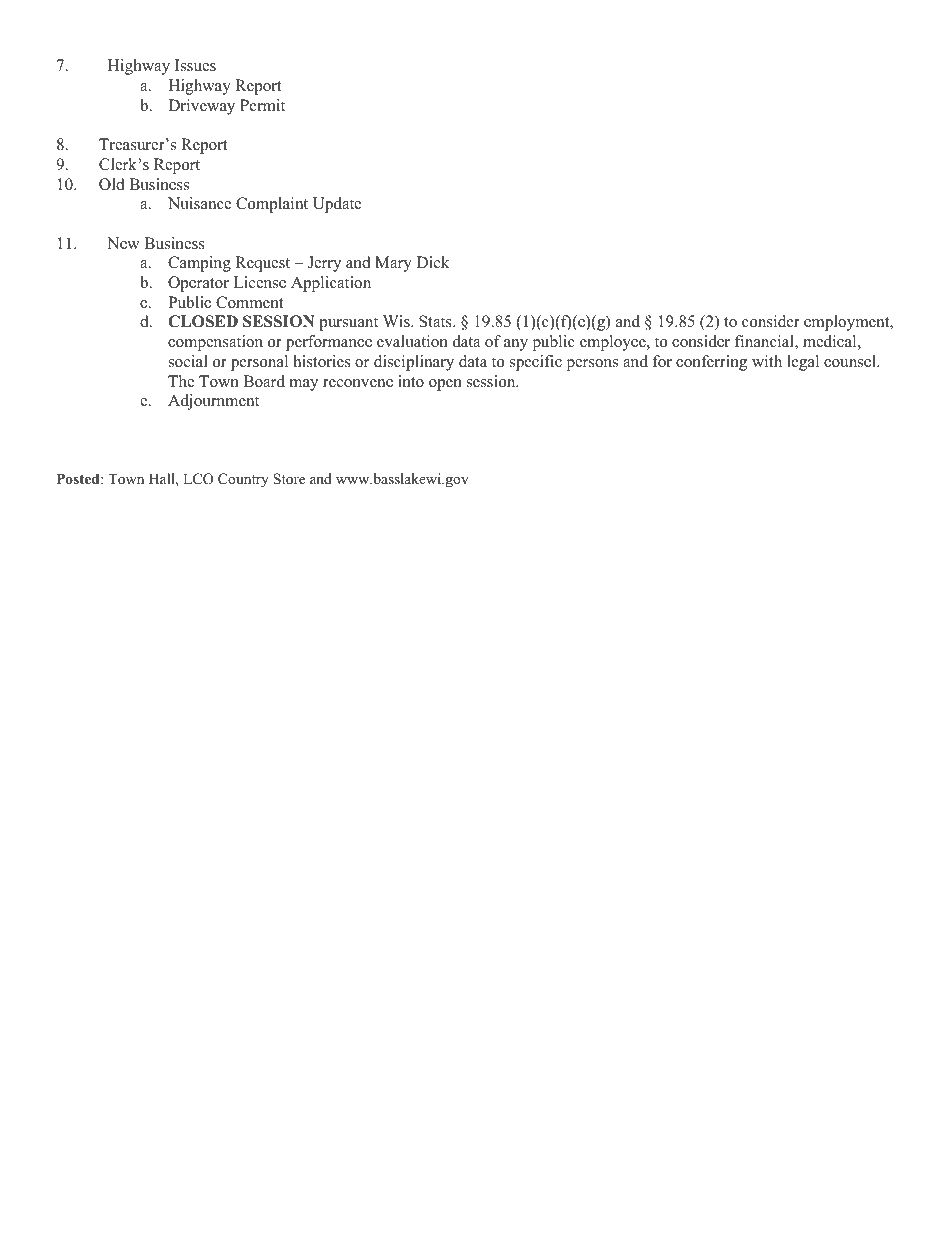  I want to click on LCO, so click(198, 479).
